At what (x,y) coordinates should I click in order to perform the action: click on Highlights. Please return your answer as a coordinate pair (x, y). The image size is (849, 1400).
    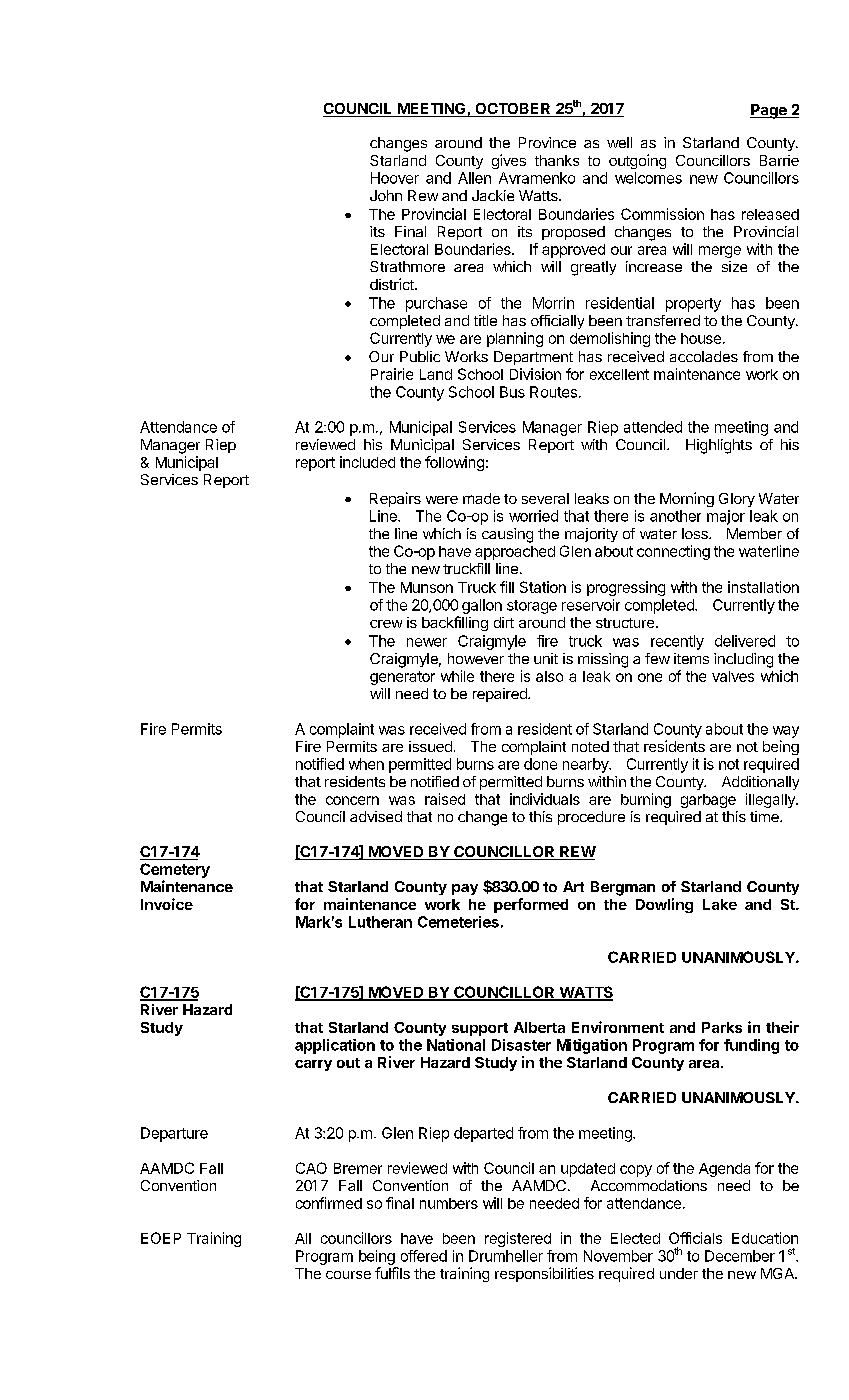
    Looking at the image, I should click on (719, 446).
